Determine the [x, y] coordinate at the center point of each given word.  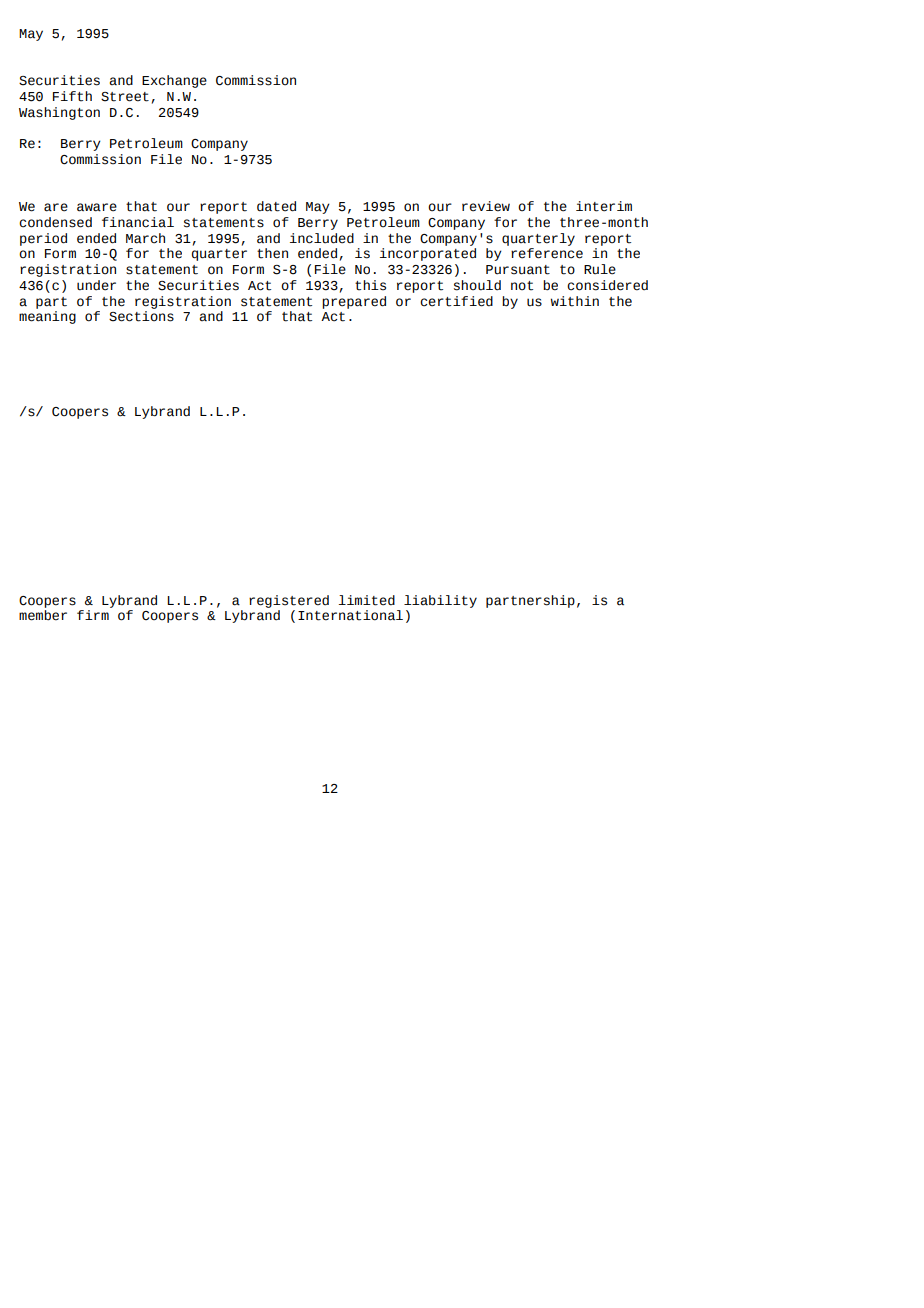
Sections [141, 316]
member [43, 615]
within [575, 301]
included [322, 238]
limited [367, 600]
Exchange [174, 81]
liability [440, 601]
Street [125, 97]
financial [138, 222]
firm [93, 615]
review [486, 206]
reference [547, 253]
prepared [354, 302]
